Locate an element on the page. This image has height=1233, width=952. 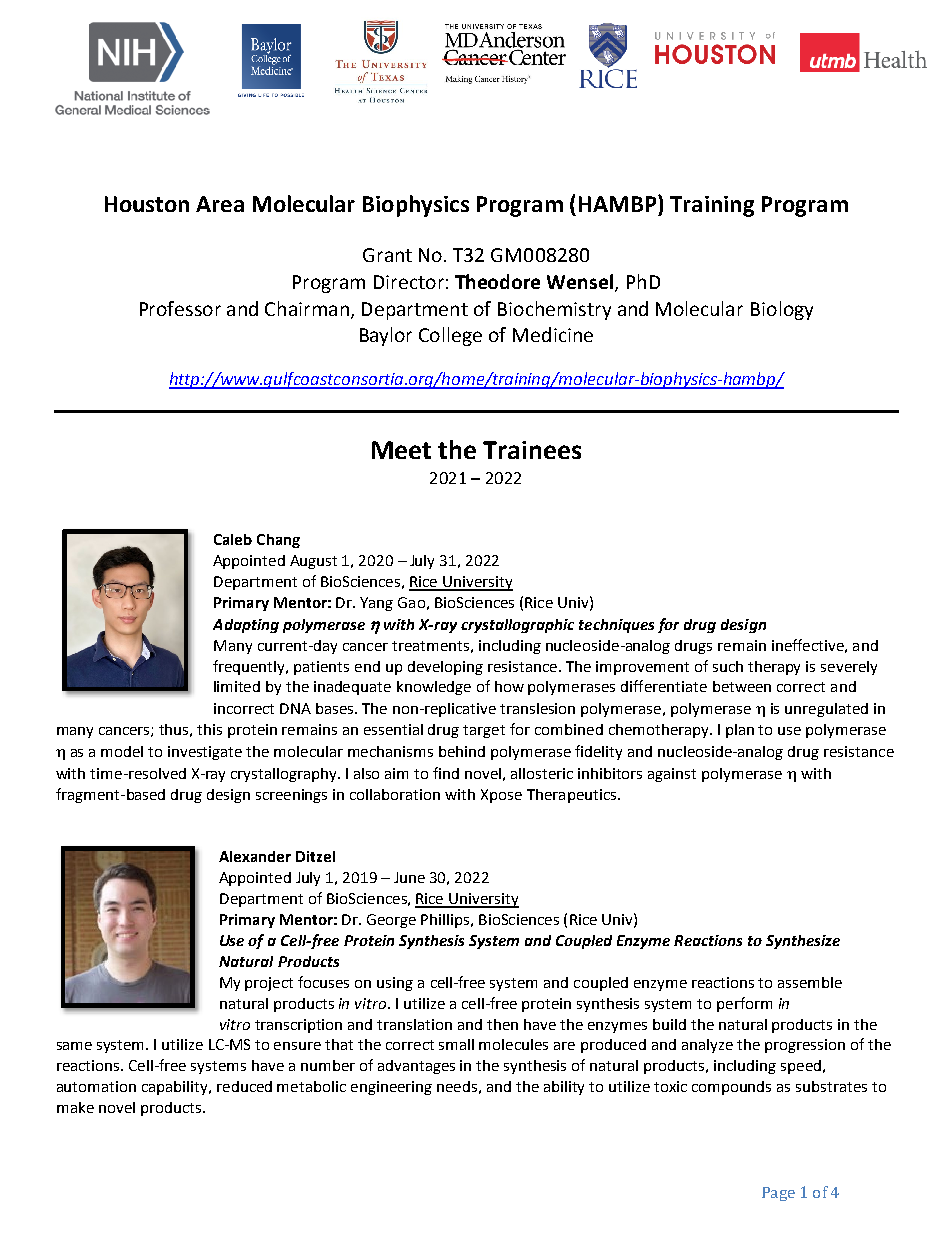
such is located at coordinates (728, 666).
